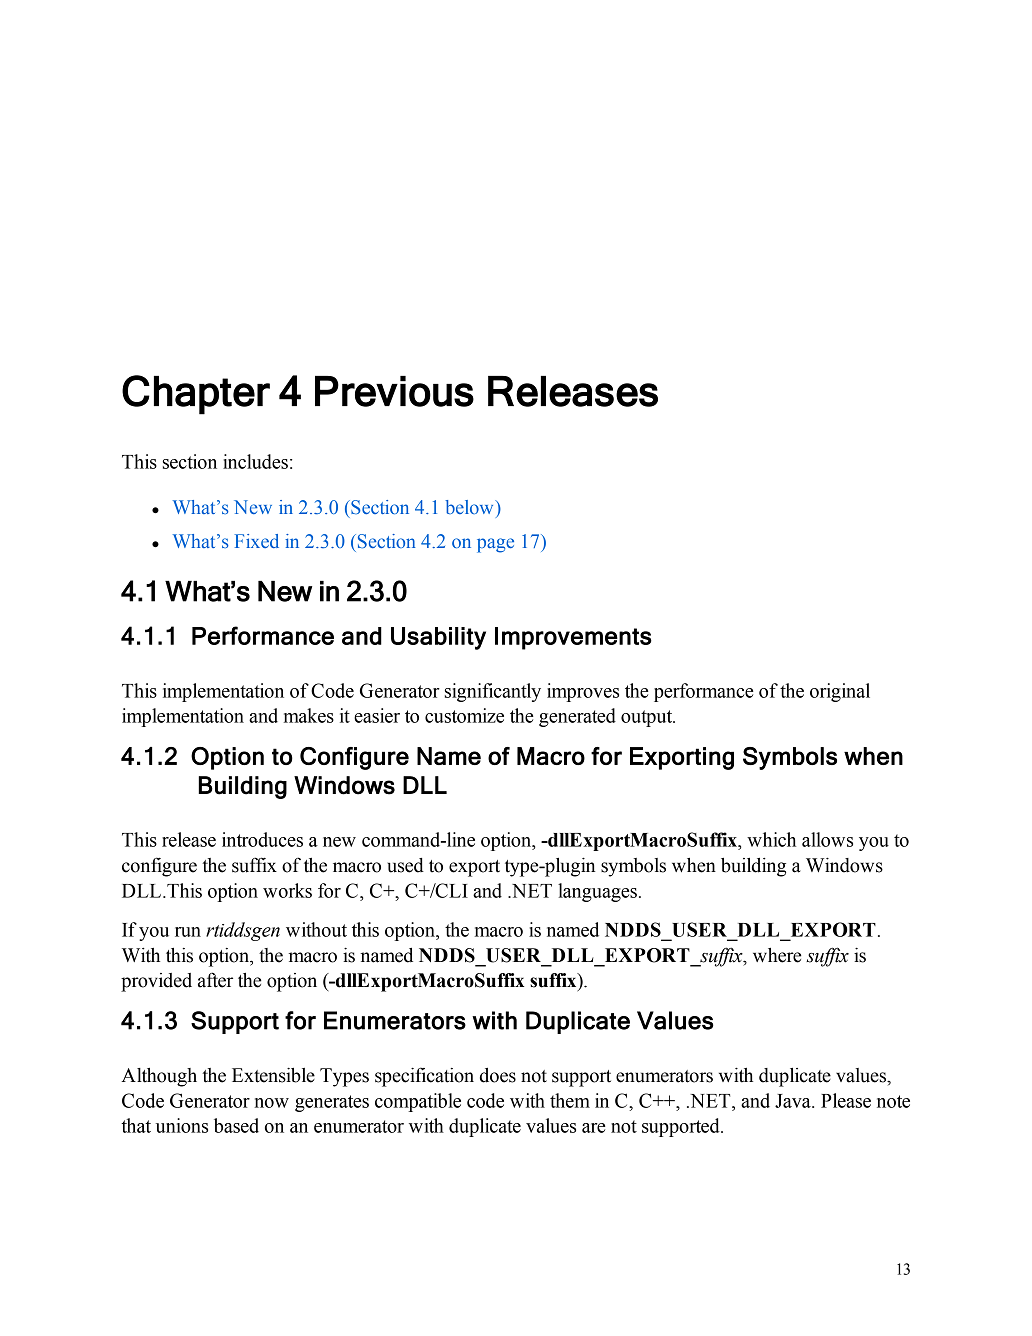  Describe the element at coordinates (470, 507) in the screenshot. I see `below` at that location.
